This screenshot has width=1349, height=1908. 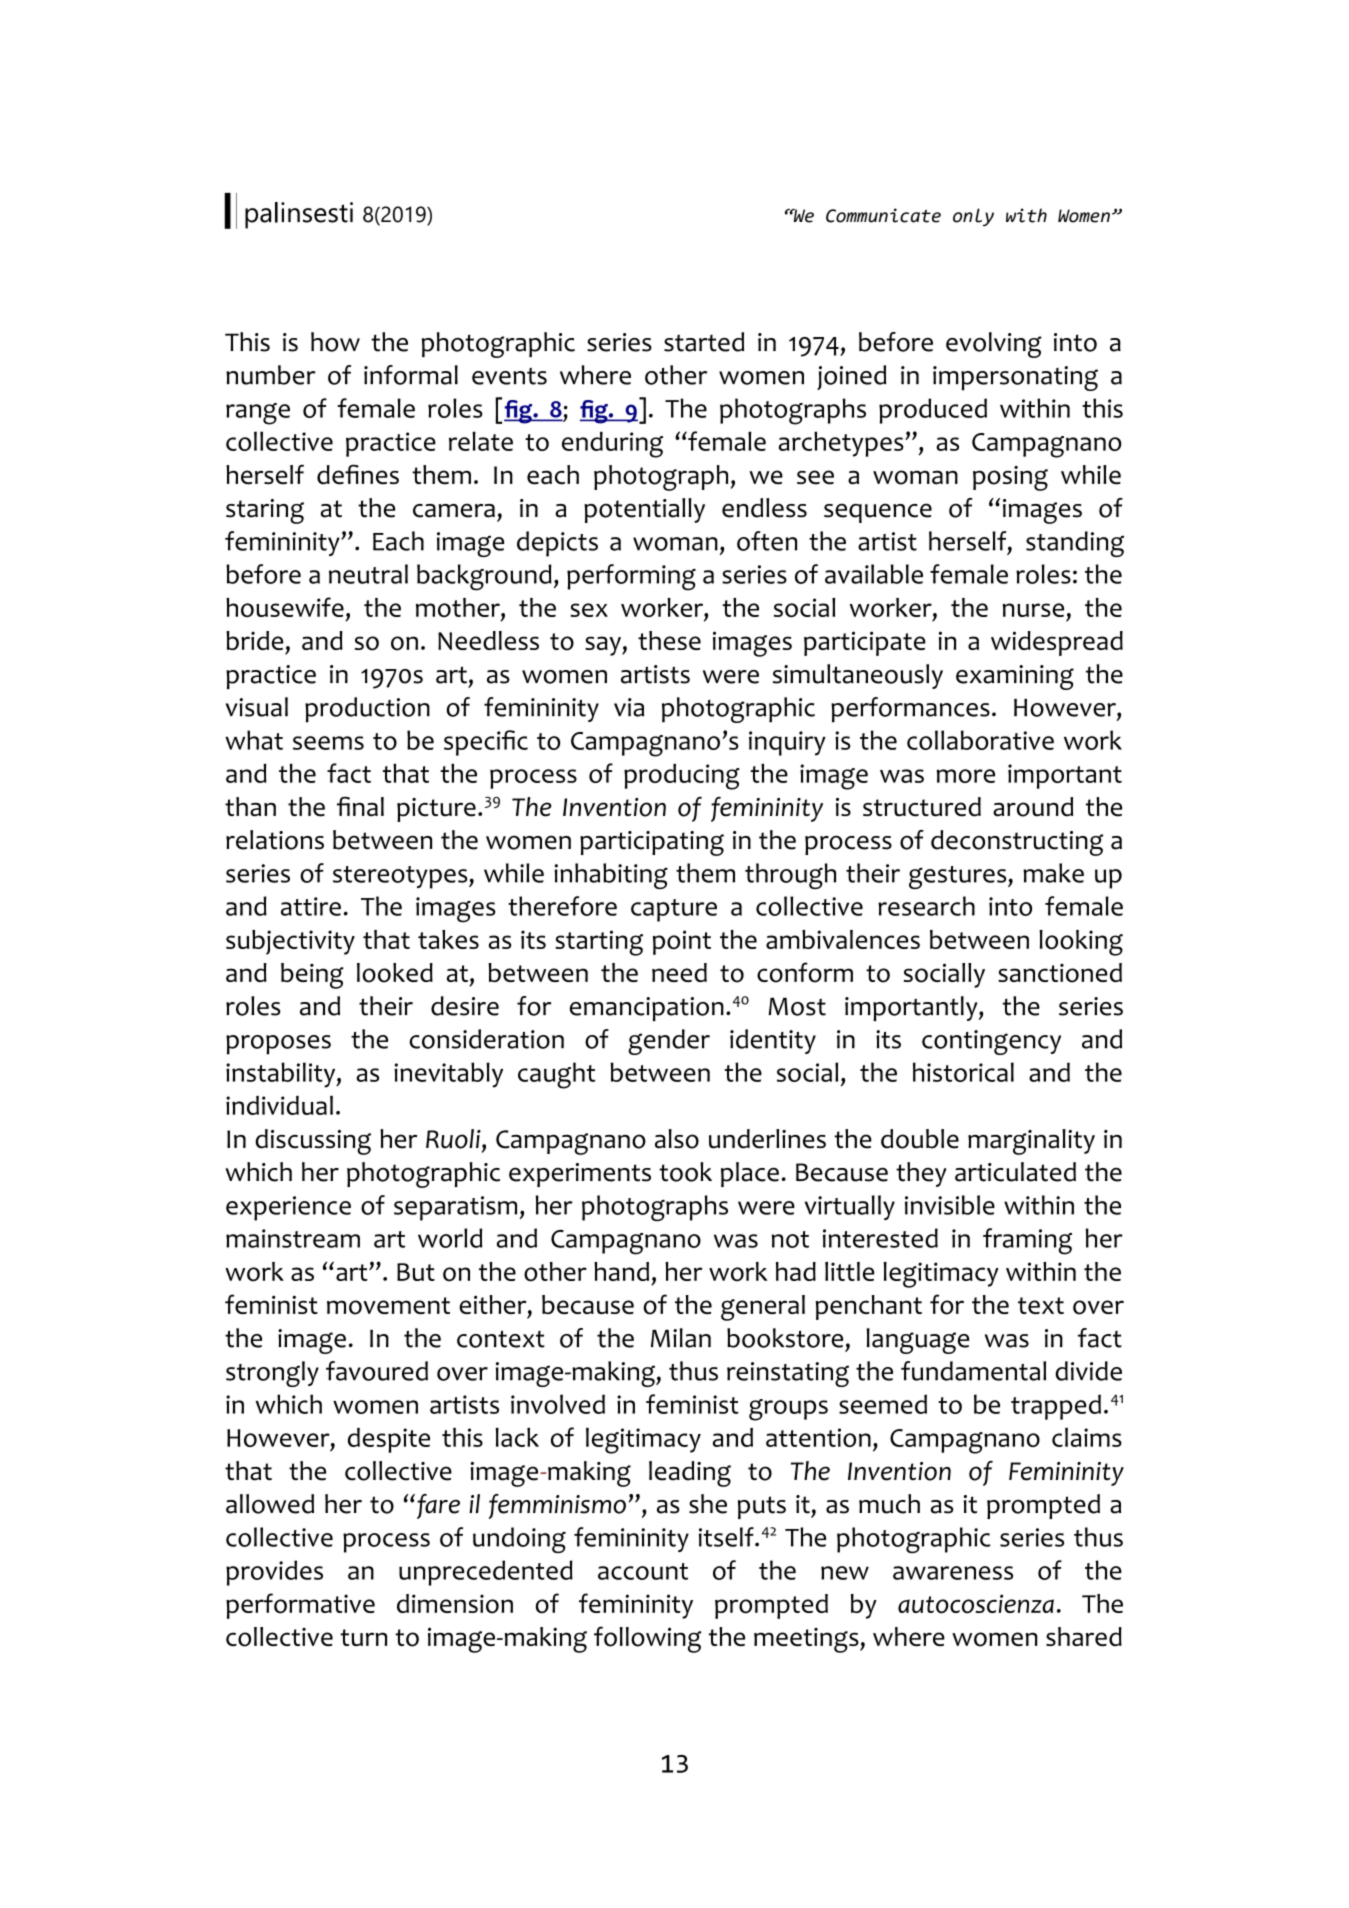 What do you see at coordinates (669, 1042) in the screenshot?
I see `gender` at bounding box center [669, 1042].
